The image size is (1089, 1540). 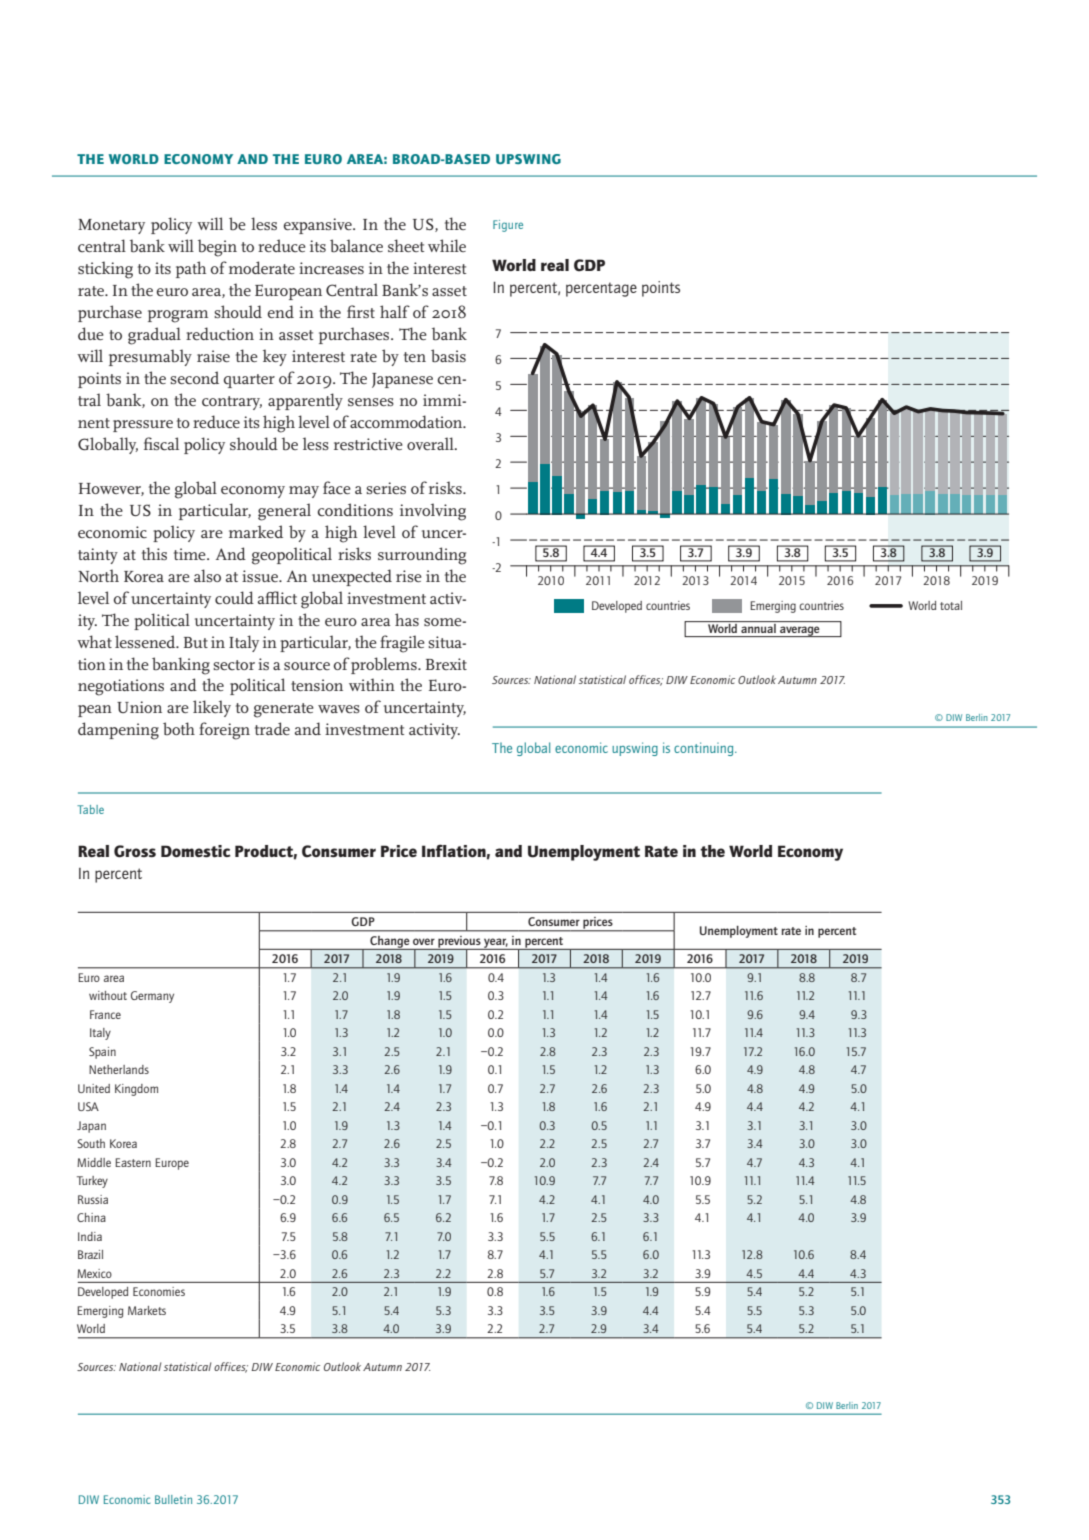 I want to click on path, so click(x=191, y=269).
